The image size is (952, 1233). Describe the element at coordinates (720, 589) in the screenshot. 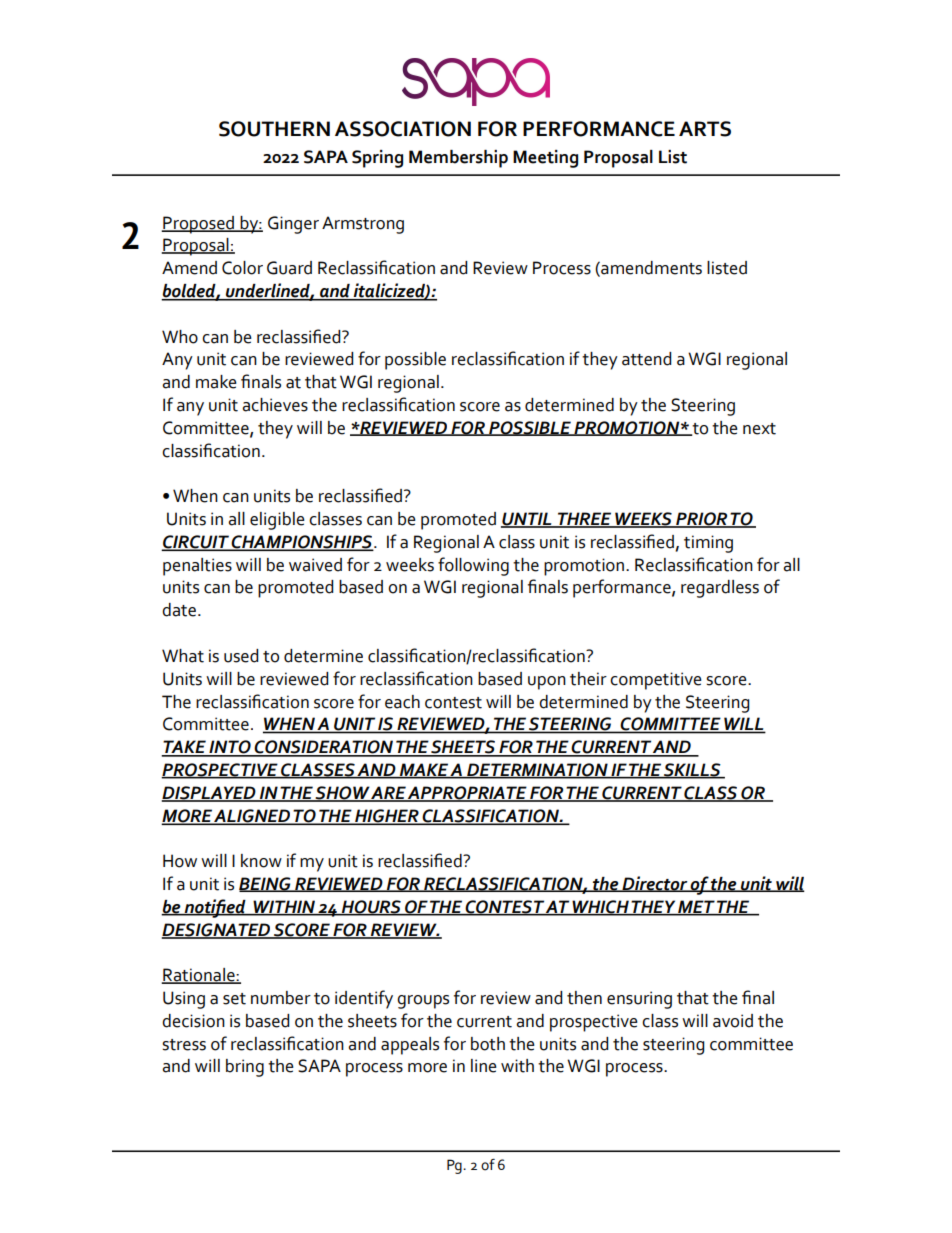

I see `regardless` at that location.
